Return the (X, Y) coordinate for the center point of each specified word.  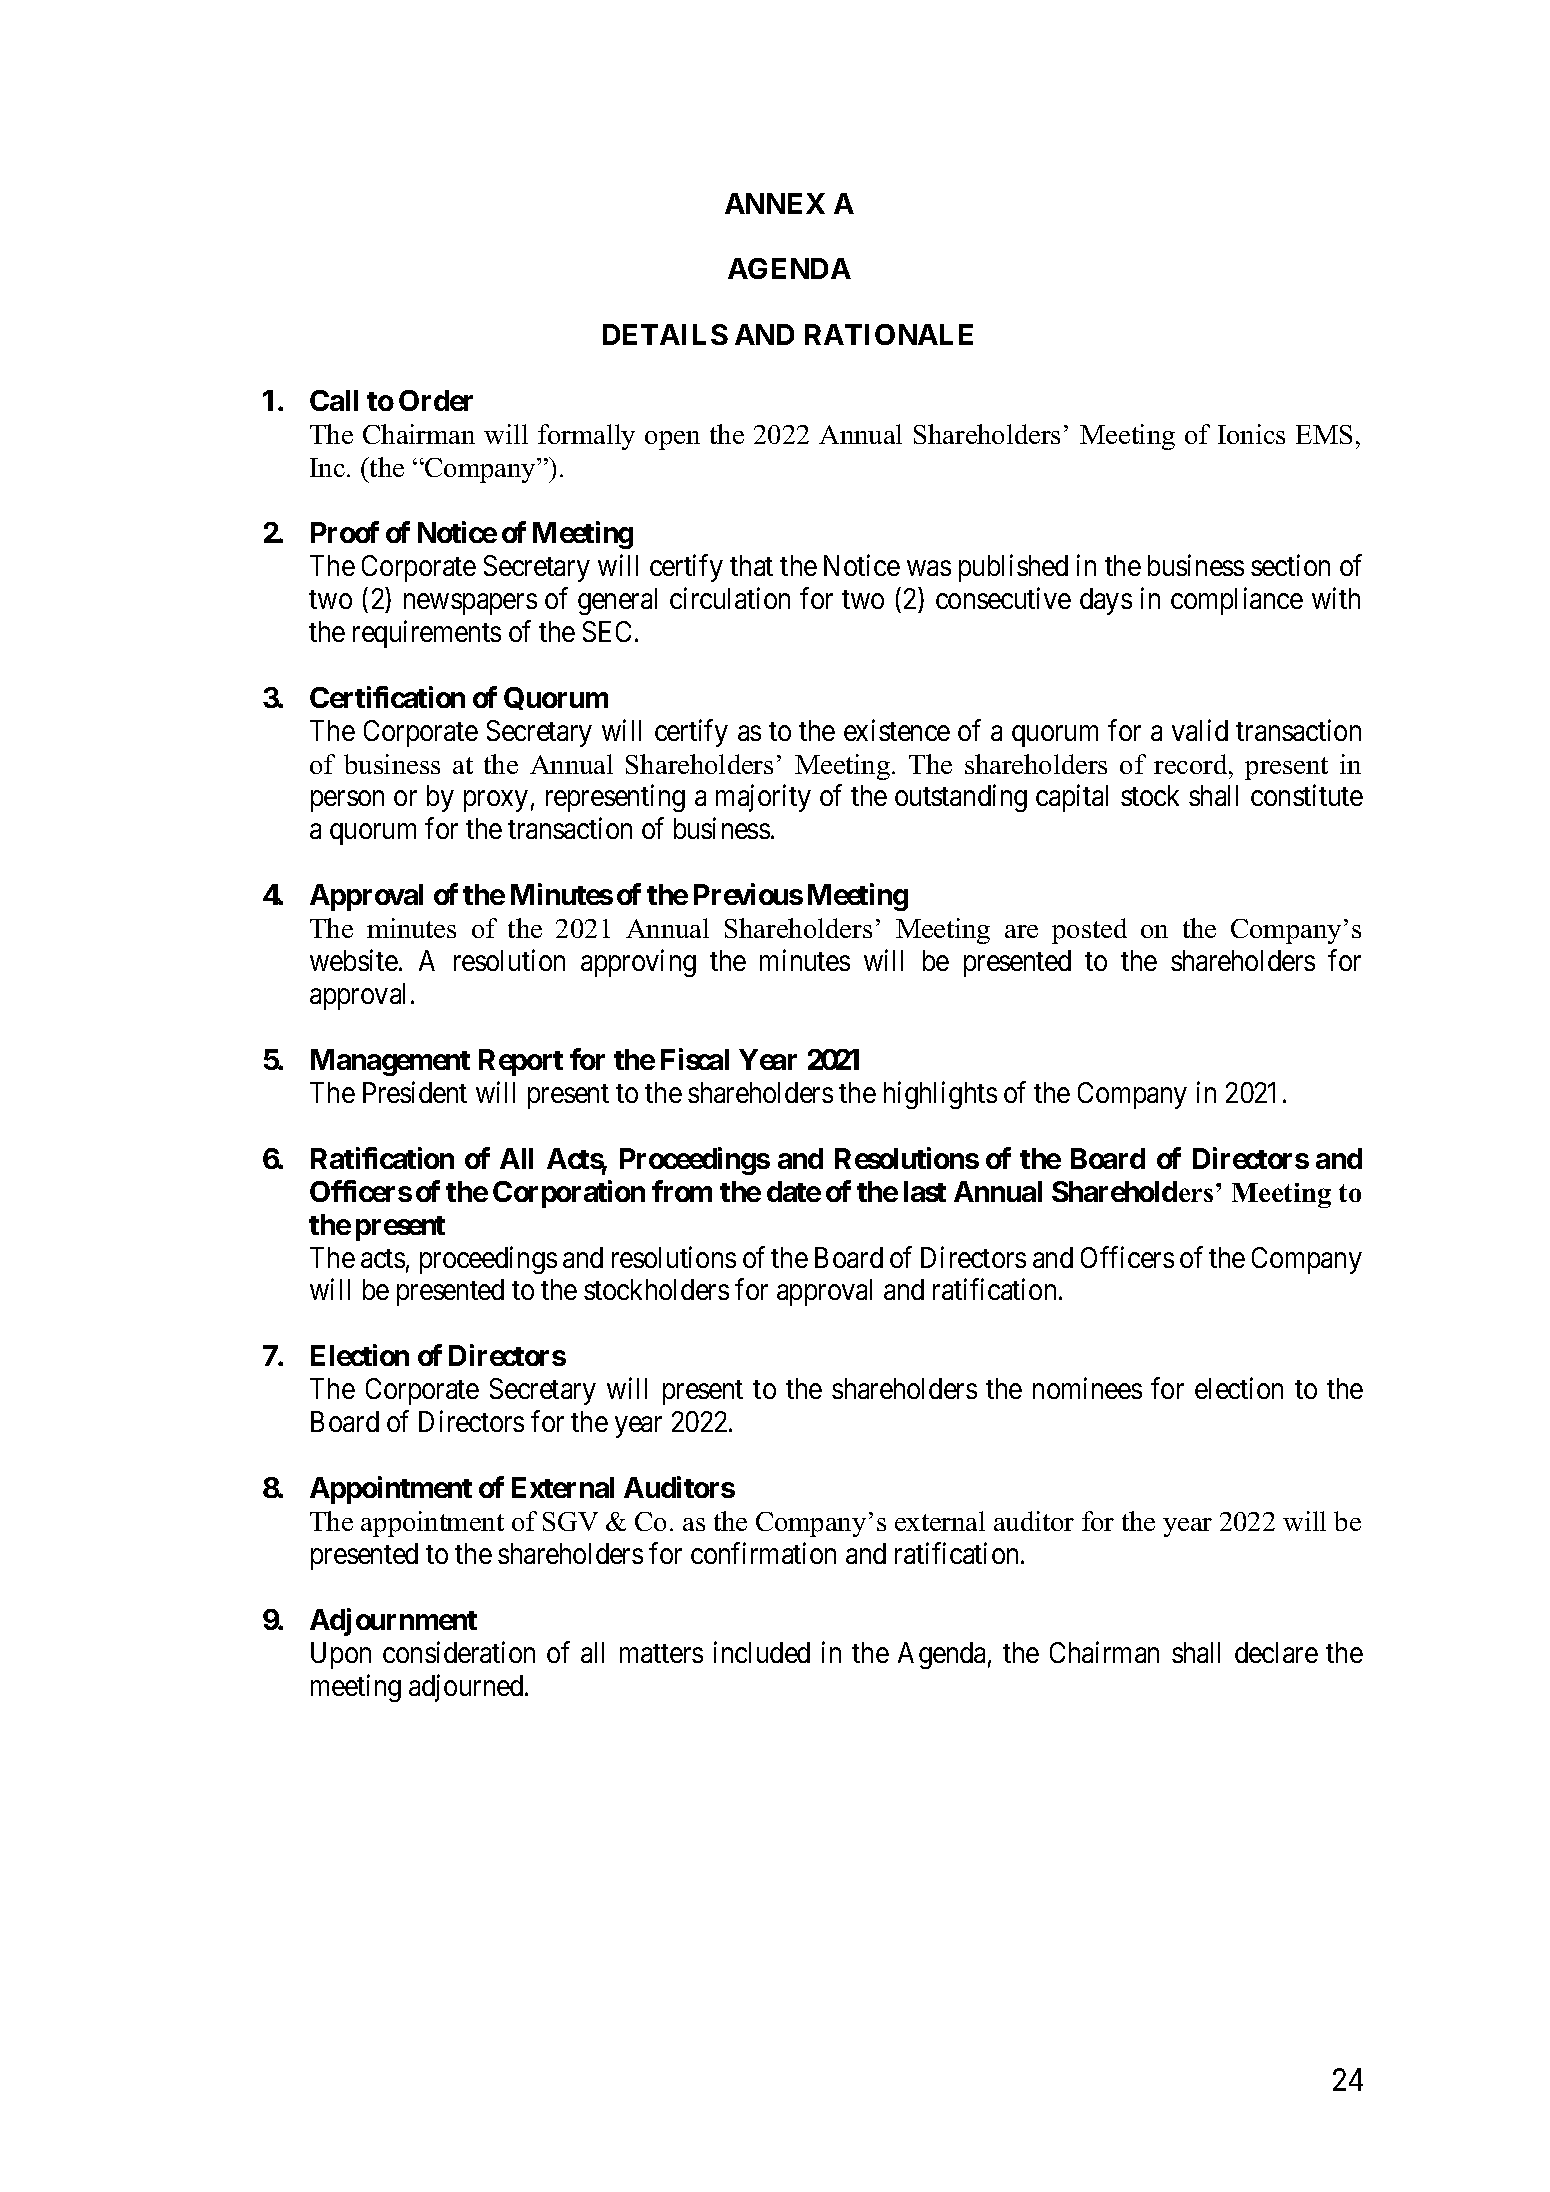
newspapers (470, 604)
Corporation (569, 1194)
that (751, 565)
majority (763, 798)
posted (1089, 931)
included (762, 1652)
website (354, 960)
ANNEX (775, 203)
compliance (1237, 601)
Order (436, 400)
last (925, 1191)
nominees (1087, 1388)
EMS (1324, 434)
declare (1276, 1652)
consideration (459, 1652)
